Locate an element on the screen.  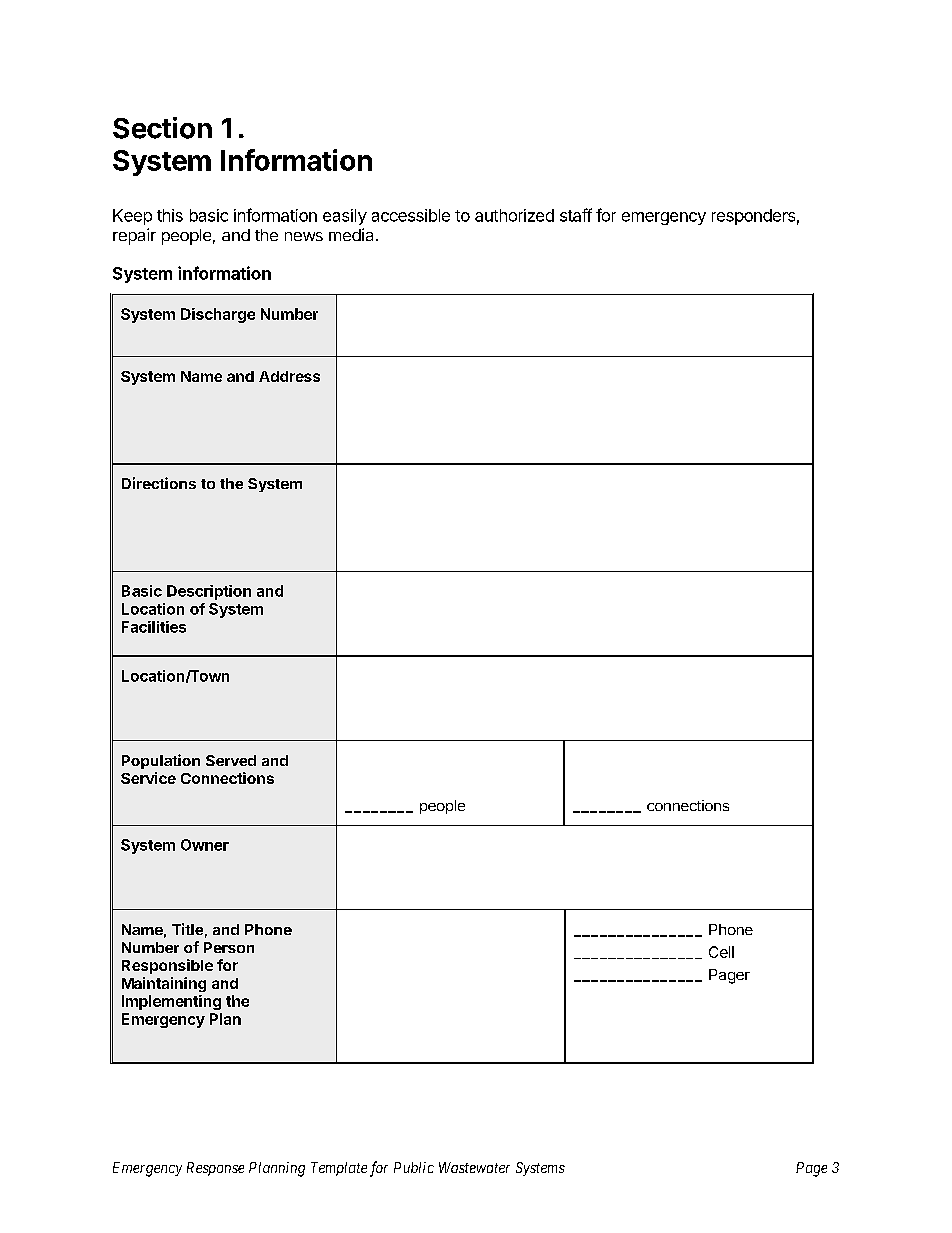
Directions is located at coordinates (159, 483).
